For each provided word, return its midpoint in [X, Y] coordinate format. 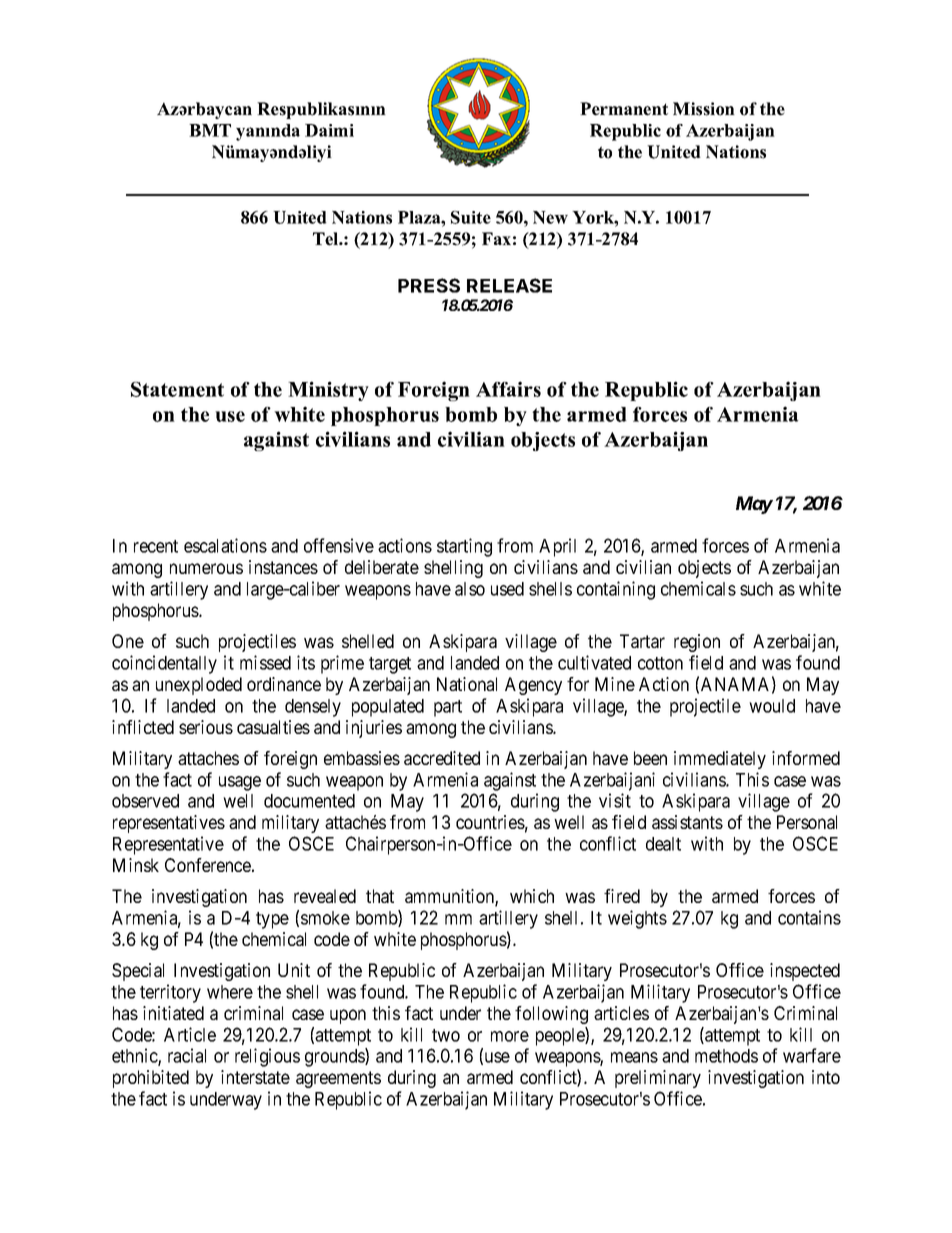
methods [726, 1056]
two [446, 1035]
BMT [210, 130]
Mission [704, 109]
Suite [471, 217]
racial [187, 1055]
